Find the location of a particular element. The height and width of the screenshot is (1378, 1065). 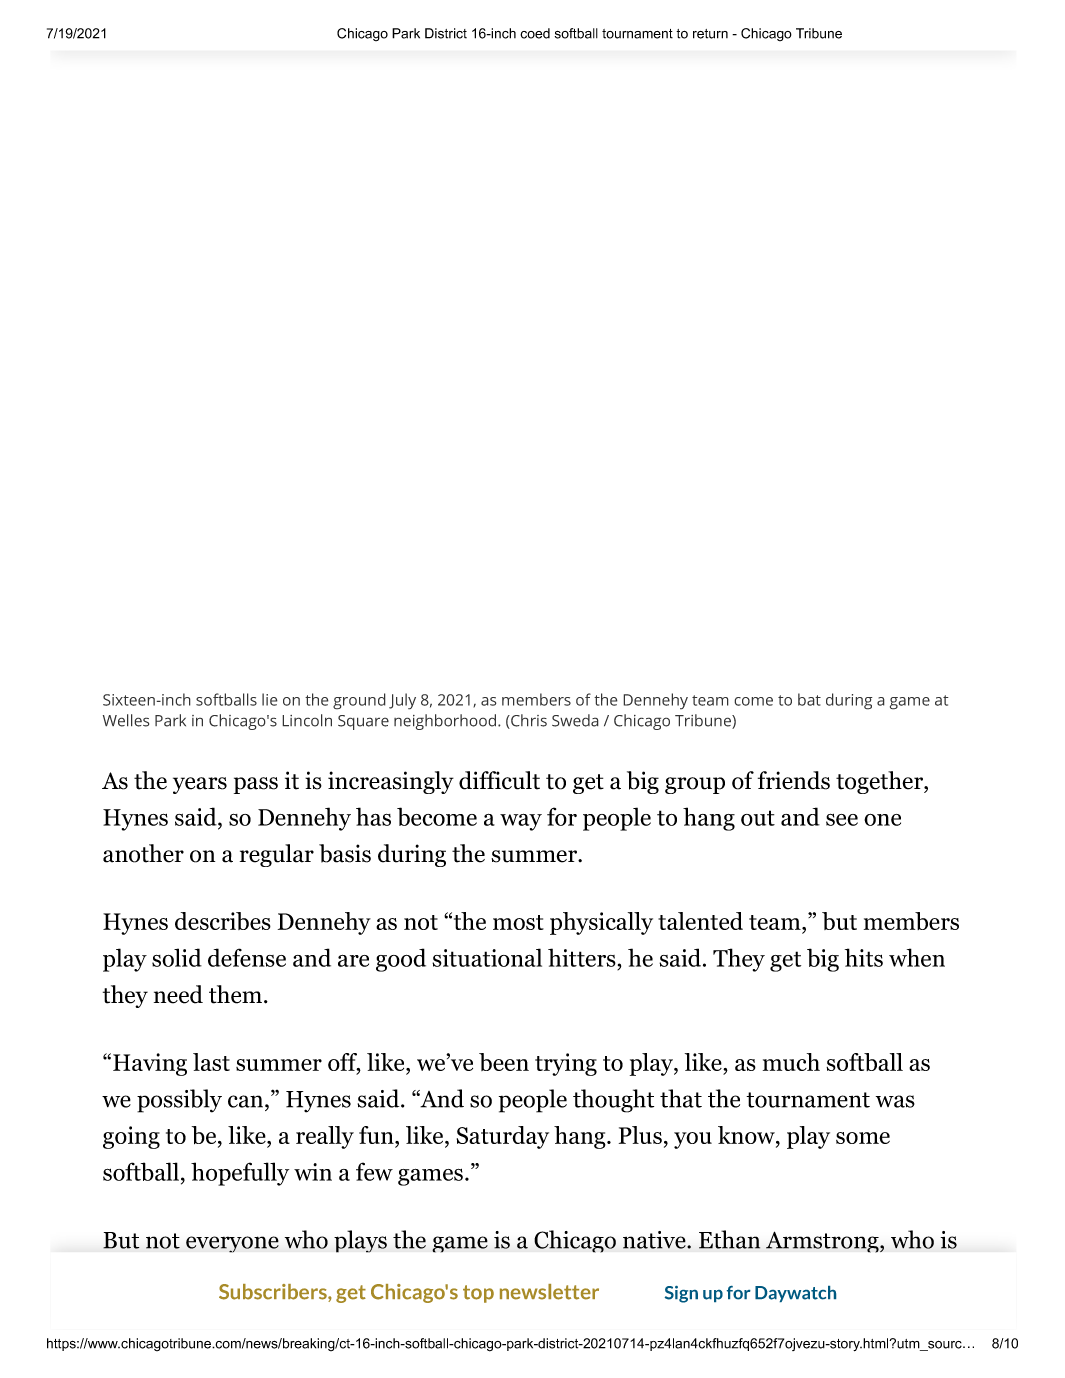

lie is located at coordinates (270, 699).
